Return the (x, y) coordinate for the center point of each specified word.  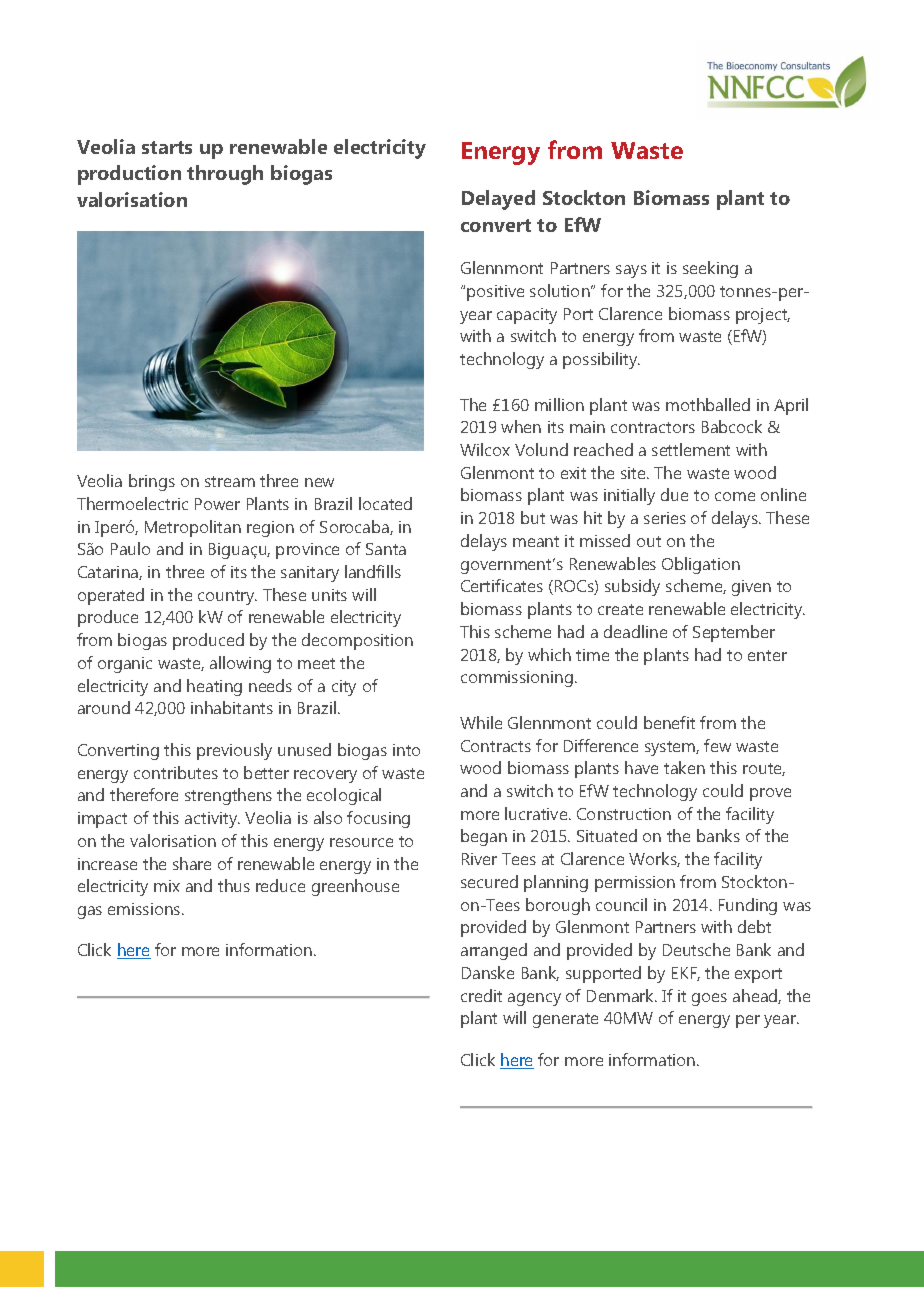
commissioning (517, 679)
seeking (710, 269)
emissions (145, 909)
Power (217, 504)
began (484, 837)
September (734, 633)
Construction (624, 814)
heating (214, 687)
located (385, 503)
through (225, 175)
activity (212, 820)
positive (495, 293)
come (735, 496)
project (763, 316)
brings (152, 482)
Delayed (498, 200)
